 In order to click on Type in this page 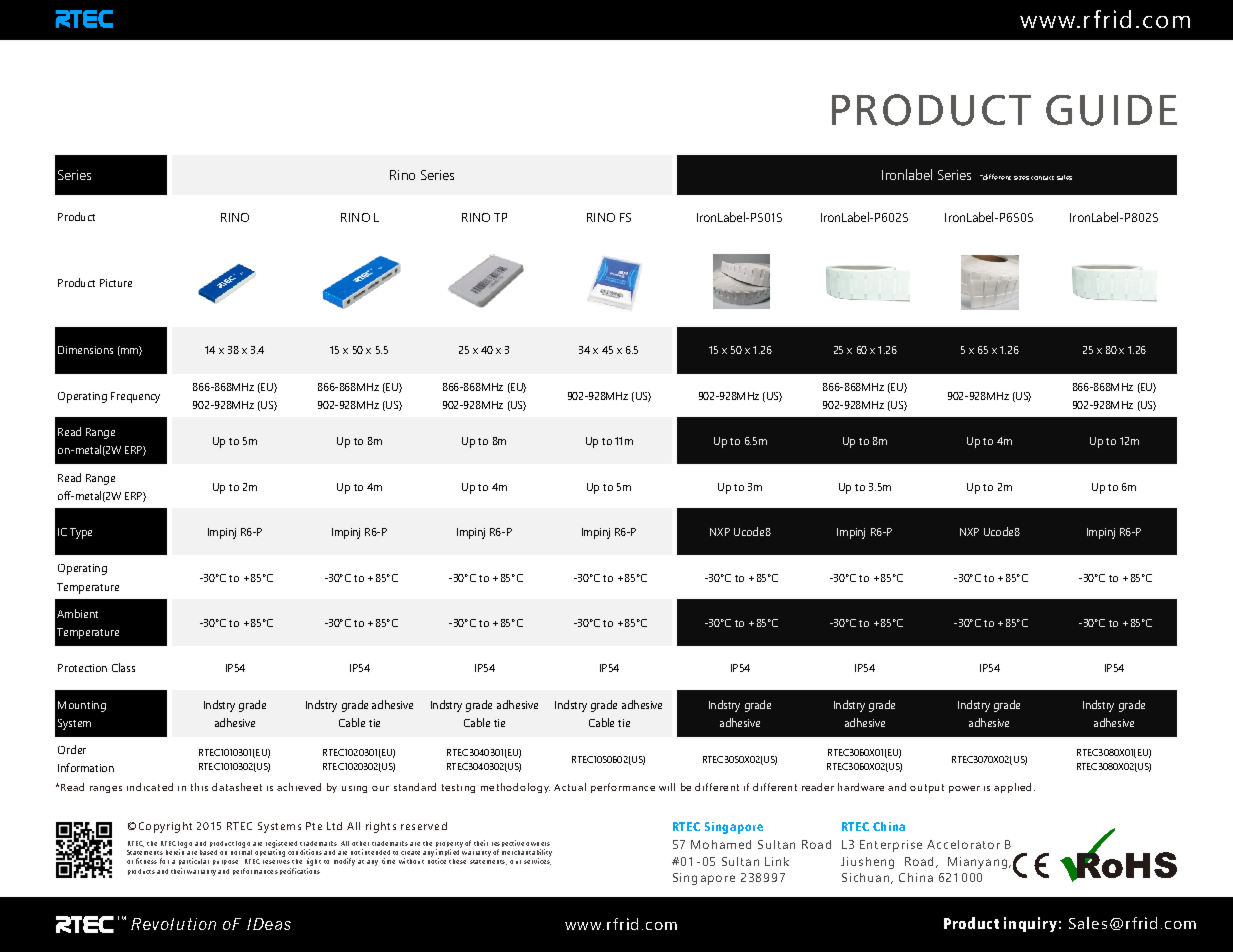, I will do `click(81, 533)`.
